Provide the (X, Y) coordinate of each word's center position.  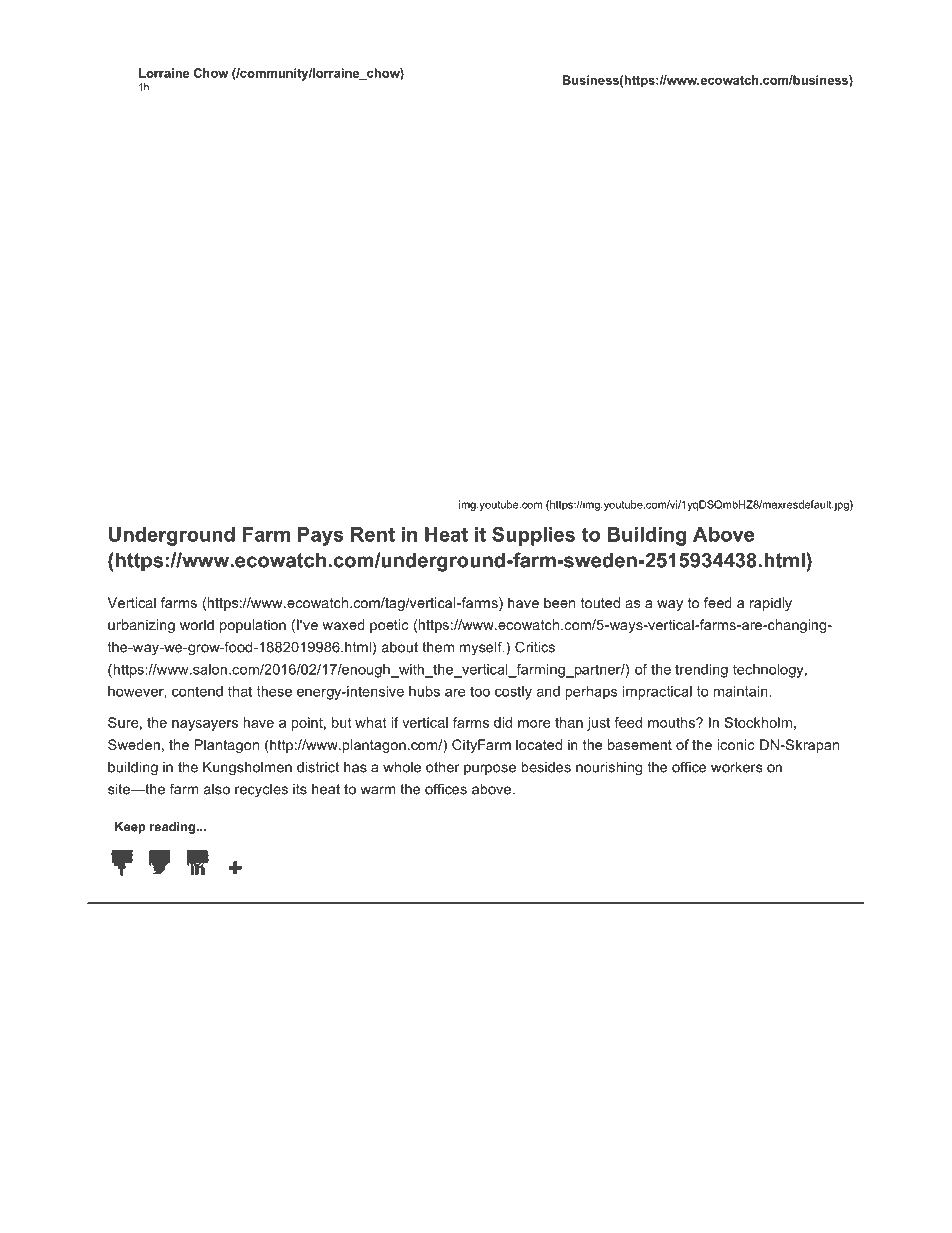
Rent (373, 534)
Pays (321, 536)
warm (377, 790)
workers (736, 767)
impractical (657, 693)
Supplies (533, 536)
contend (197, 691)
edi (198, 857)
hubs (424, 691)
